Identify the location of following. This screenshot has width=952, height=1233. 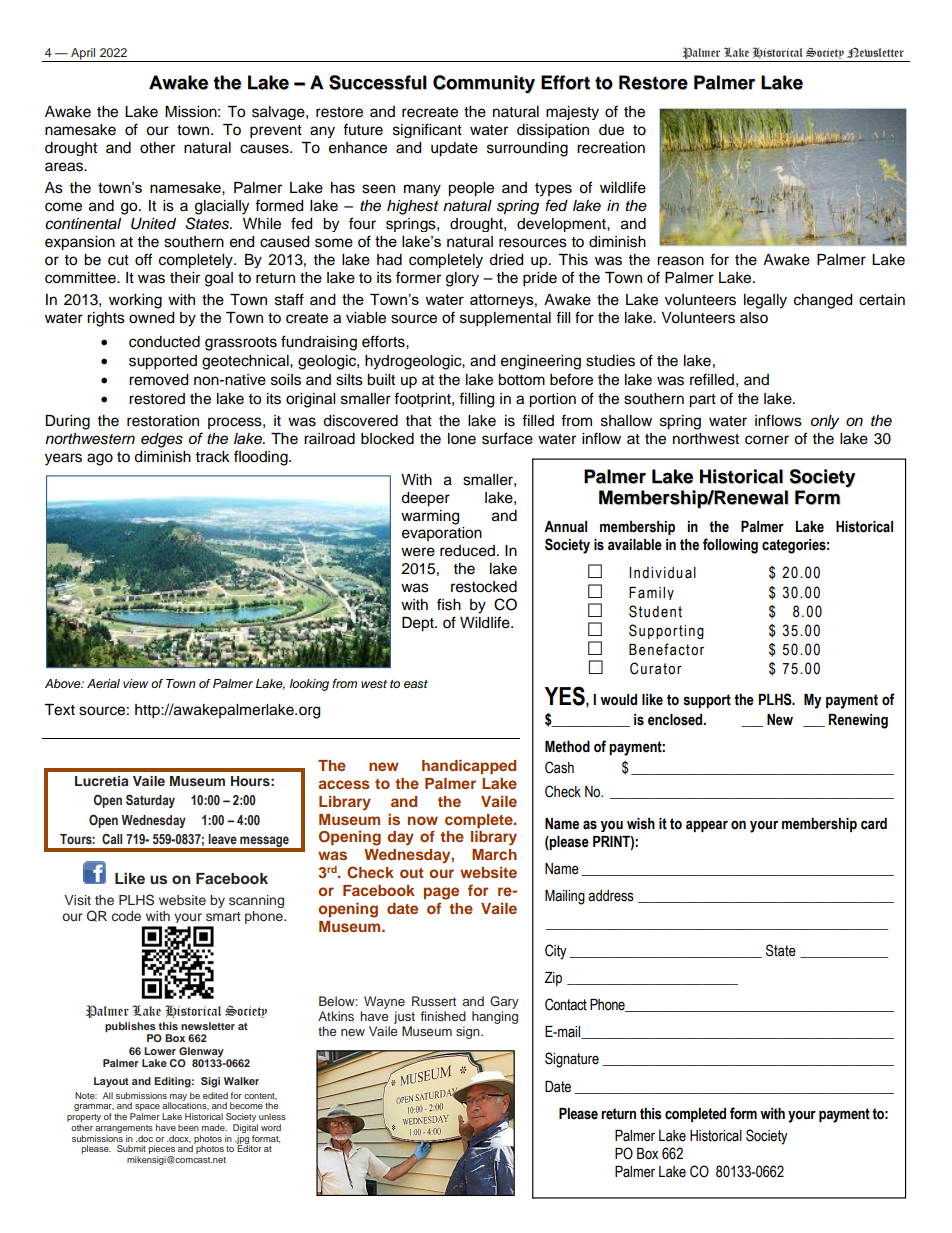
(730, 546).
